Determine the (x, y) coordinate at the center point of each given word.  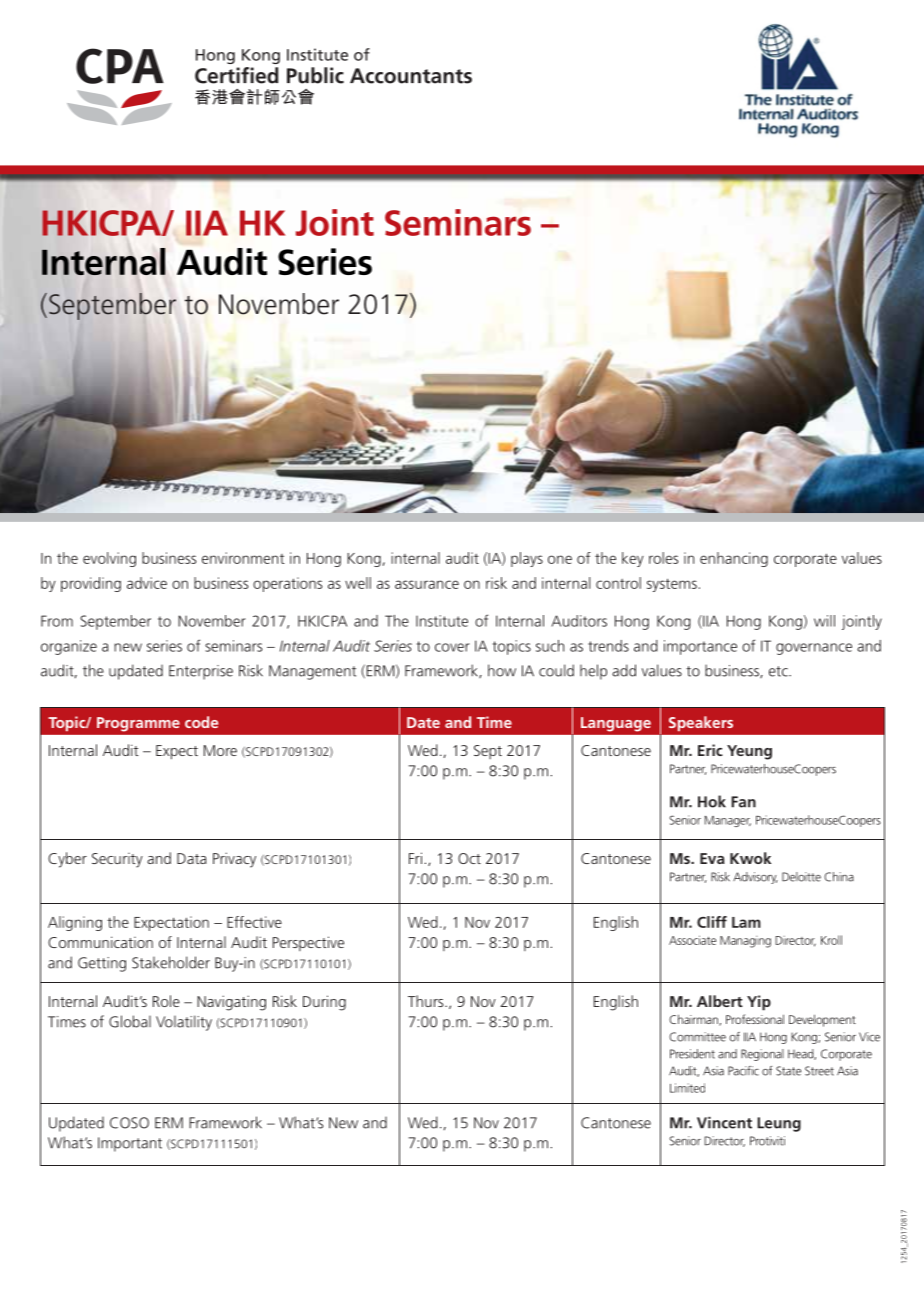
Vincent (724, 1123)
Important (130, 1144)
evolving (109, 559)
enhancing (734, 559)
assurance (427, 584)
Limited (687, 1088)
